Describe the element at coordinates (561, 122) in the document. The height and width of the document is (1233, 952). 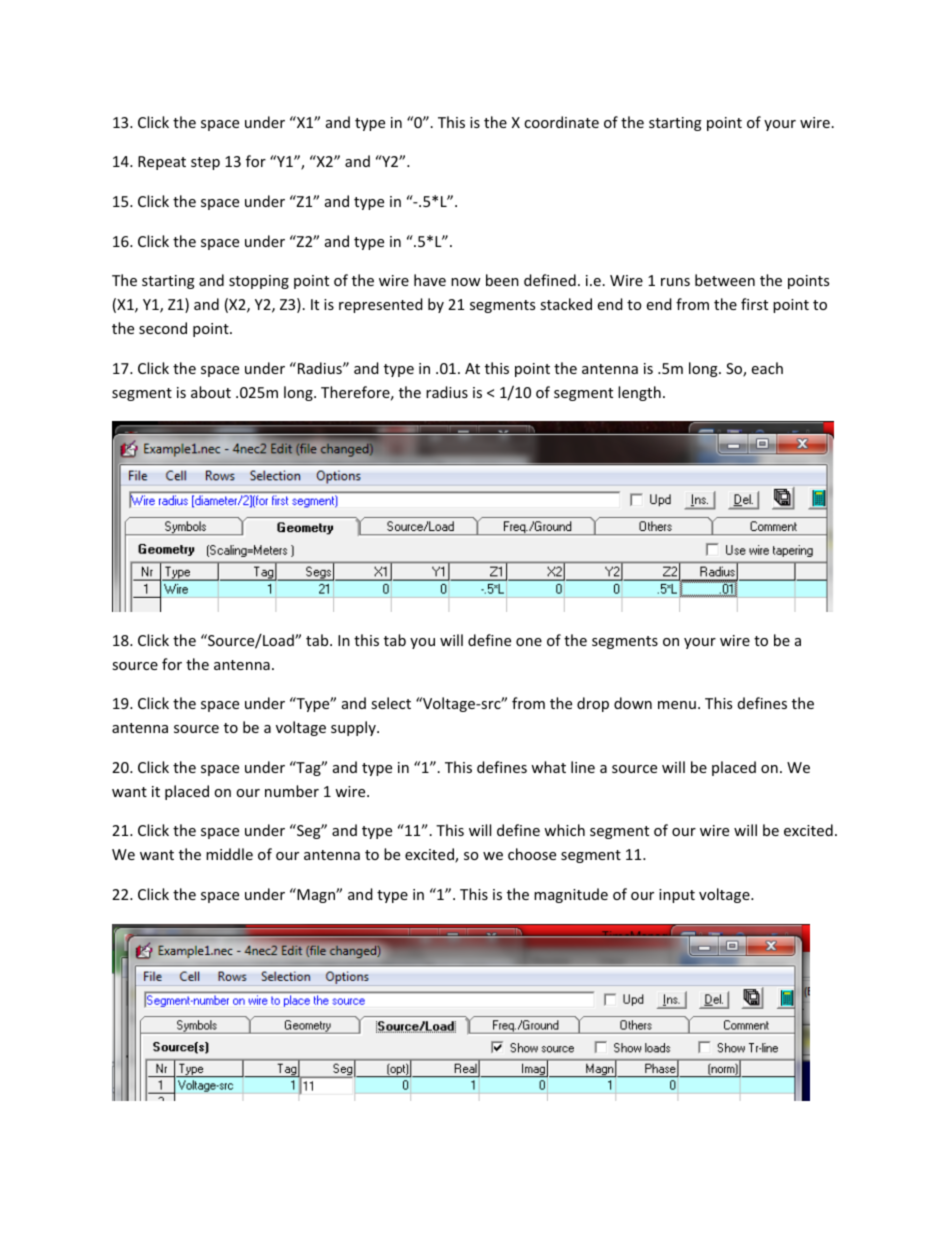
I see `coordinate` at that location.
